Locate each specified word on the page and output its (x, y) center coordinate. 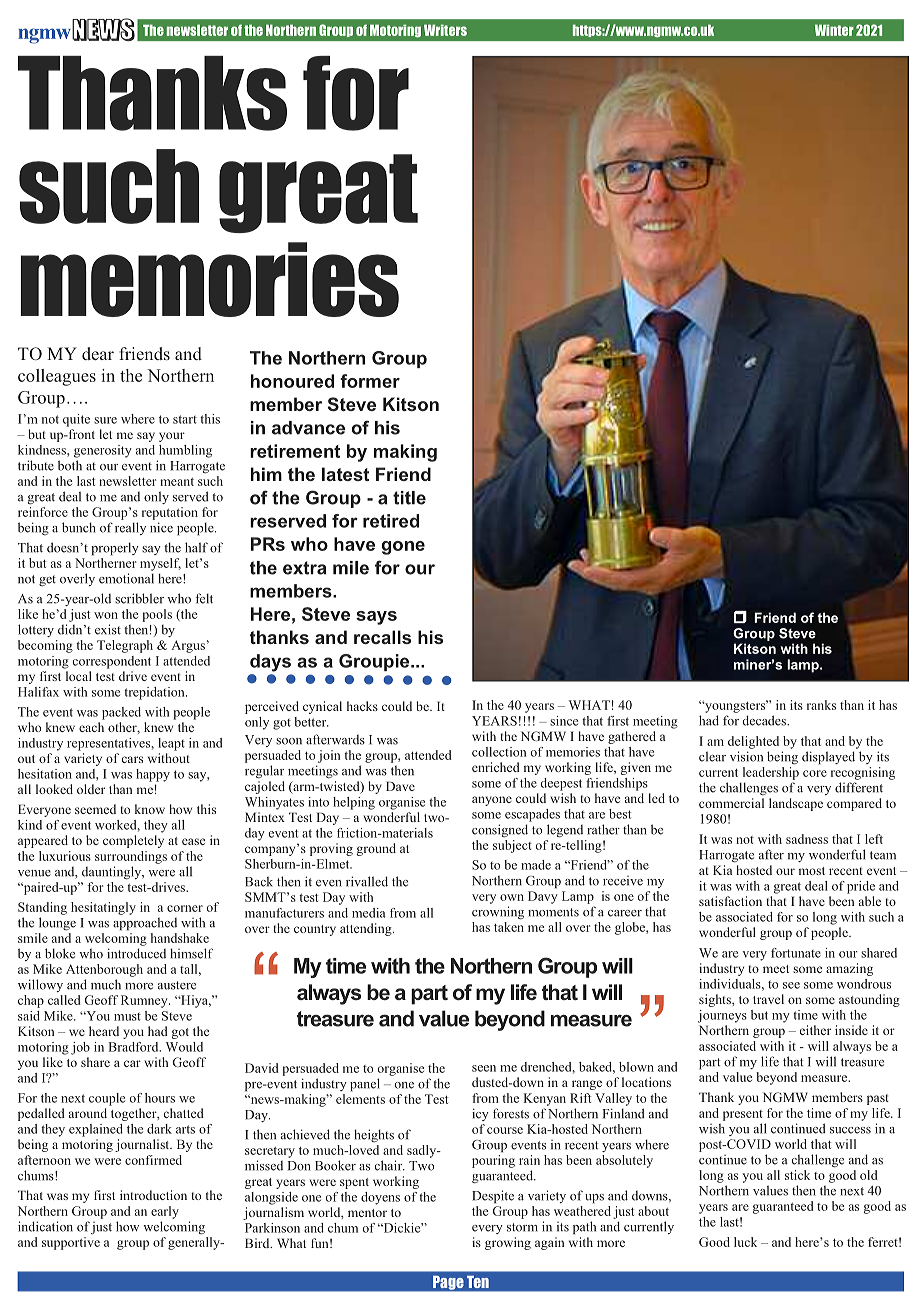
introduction (153, 1195)
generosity (103, 451)
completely (133, 841)
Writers (445, 30)
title (409, 498)
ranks (821, 705)
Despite (493, 1197)
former (370, 381)
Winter (834, 30)
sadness (807, 839)
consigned (500, 831)
